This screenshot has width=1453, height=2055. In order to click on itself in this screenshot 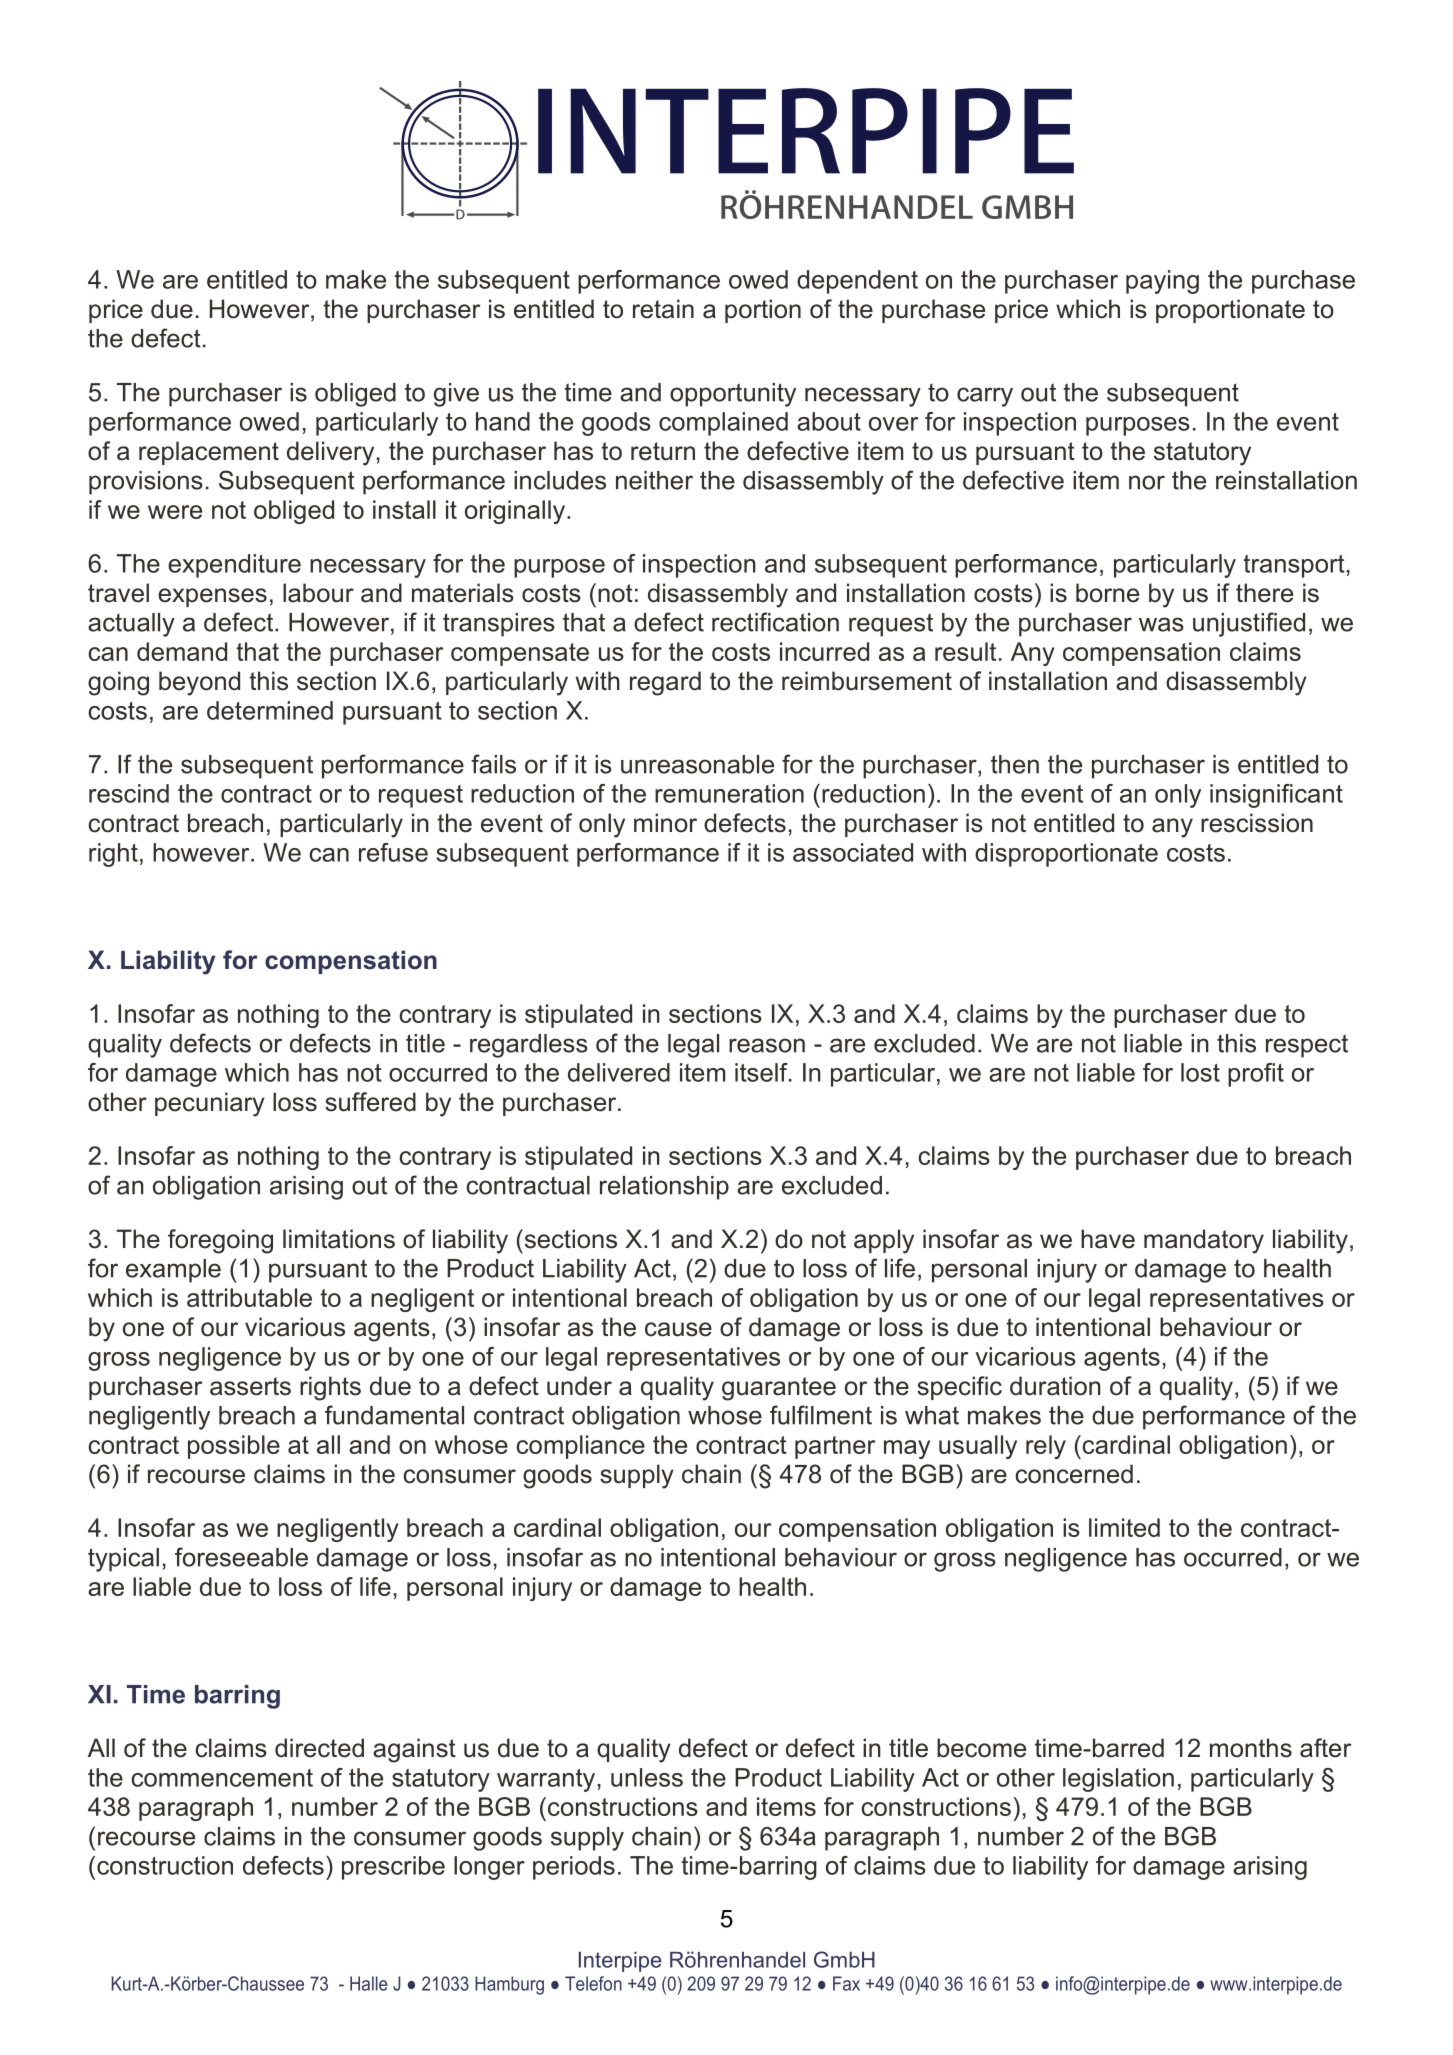, I will do `click(762, 1072)`.
